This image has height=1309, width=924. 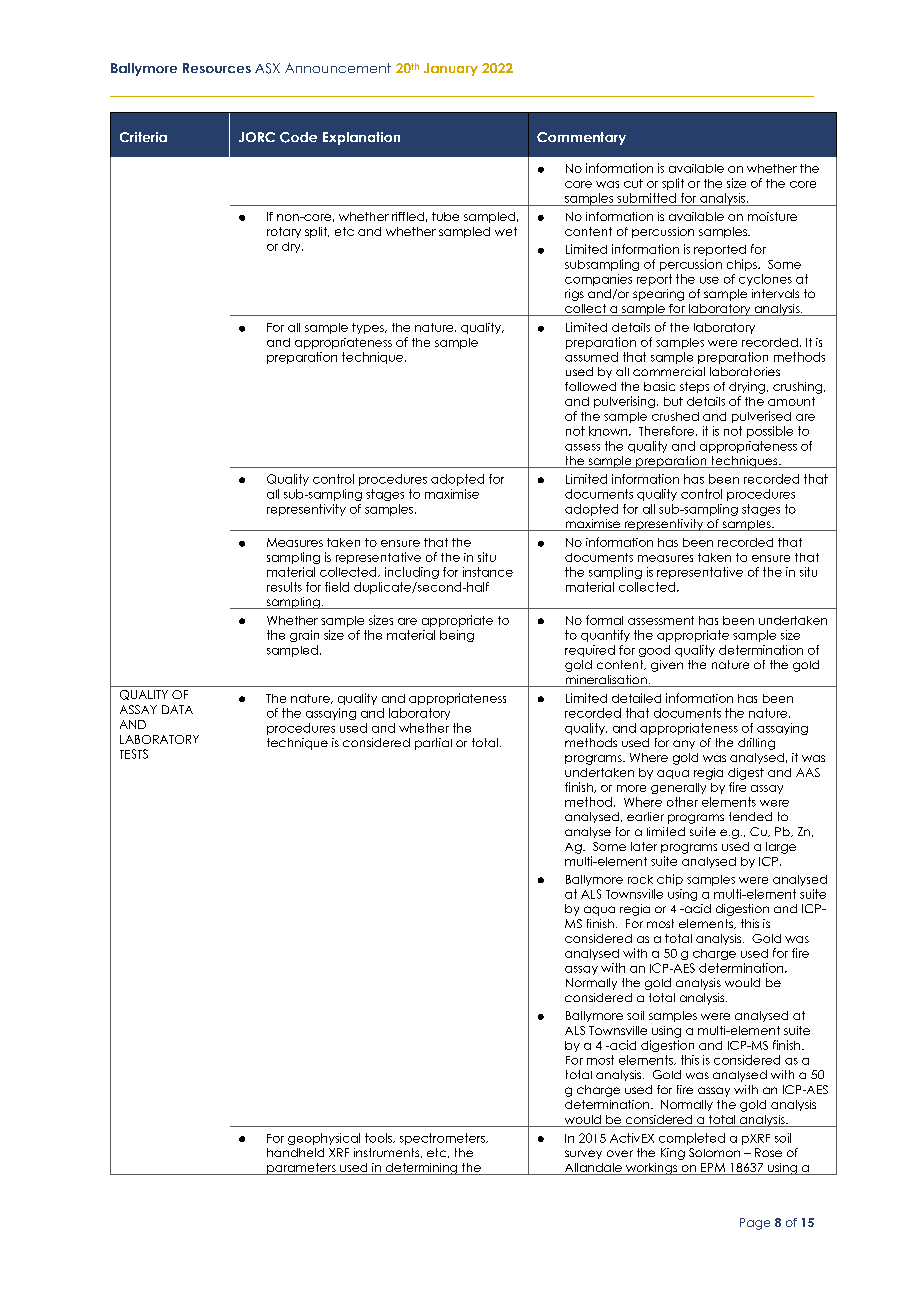 What do you see at coordinates (667, 666) in the image?
I see `given` at bounding box center [667, 666].
